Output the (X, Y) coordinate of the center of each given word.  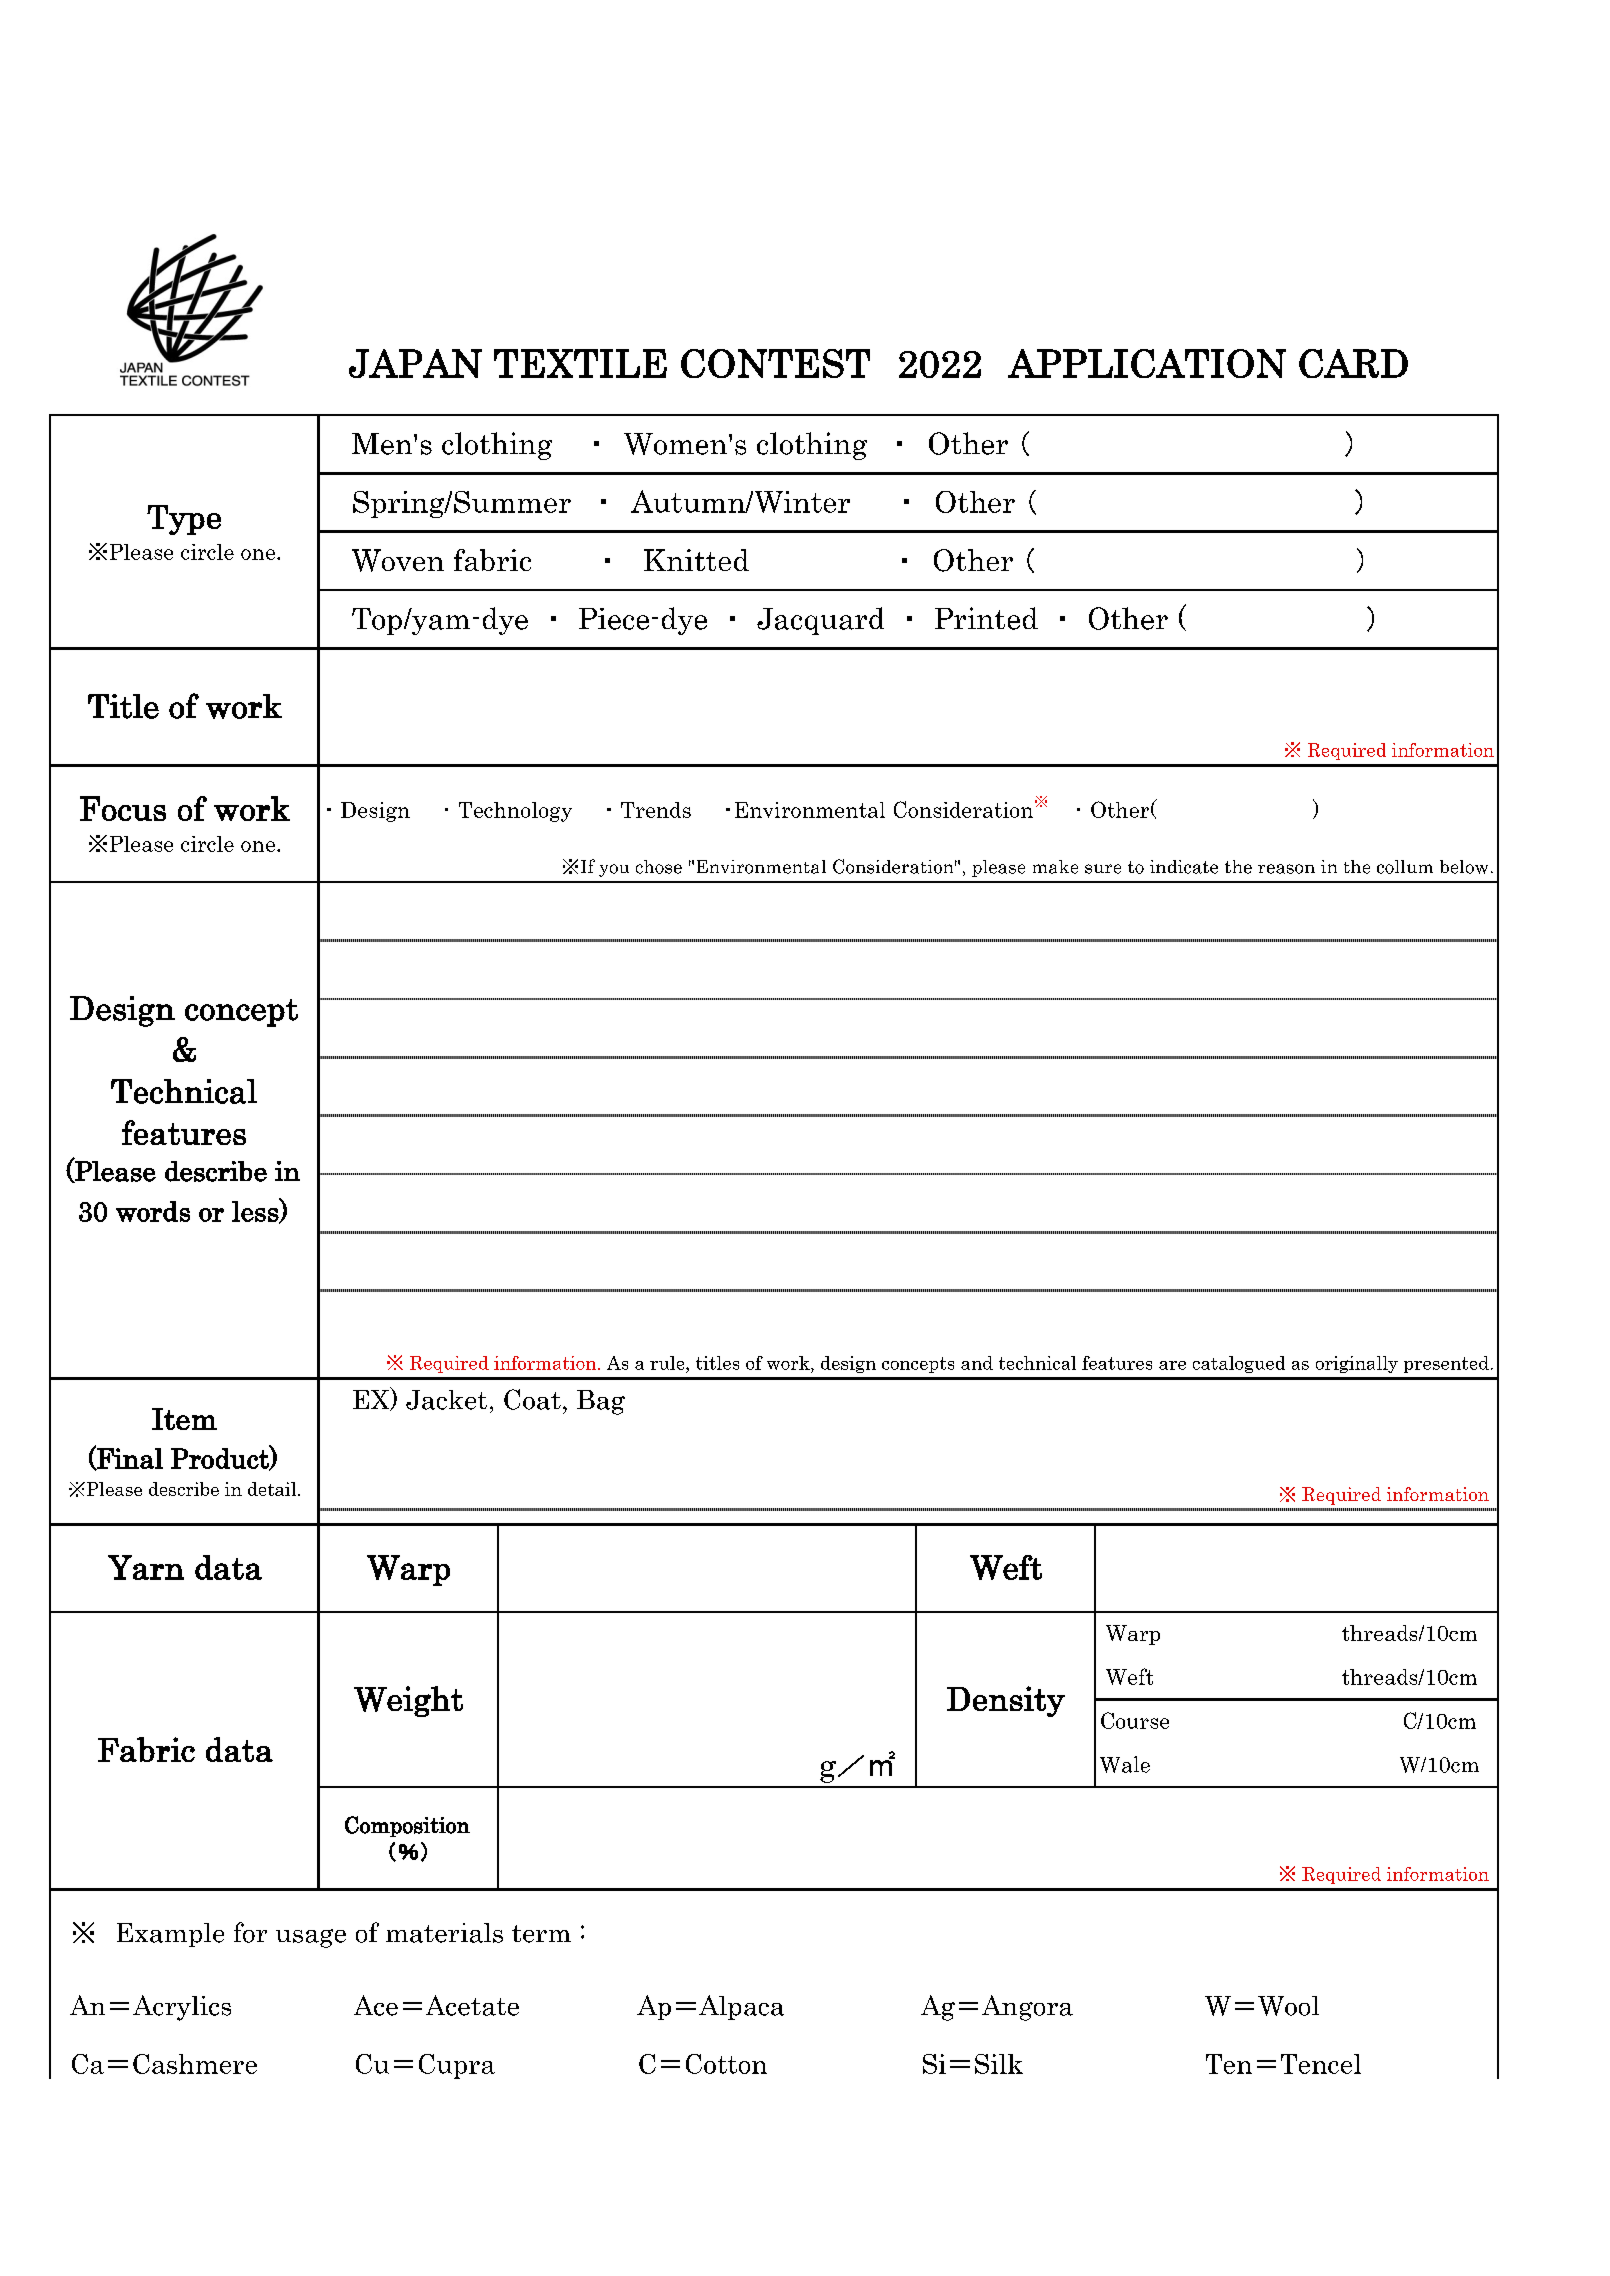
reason (1286, 869)
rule (668, 1363)
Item (184, 1419)
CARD (1353, 363)
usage (311, 1938)
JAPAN (415, 363)
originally (1357, 1364)
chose (659, 867)
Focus (123, 808)
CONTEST (775, 363)
